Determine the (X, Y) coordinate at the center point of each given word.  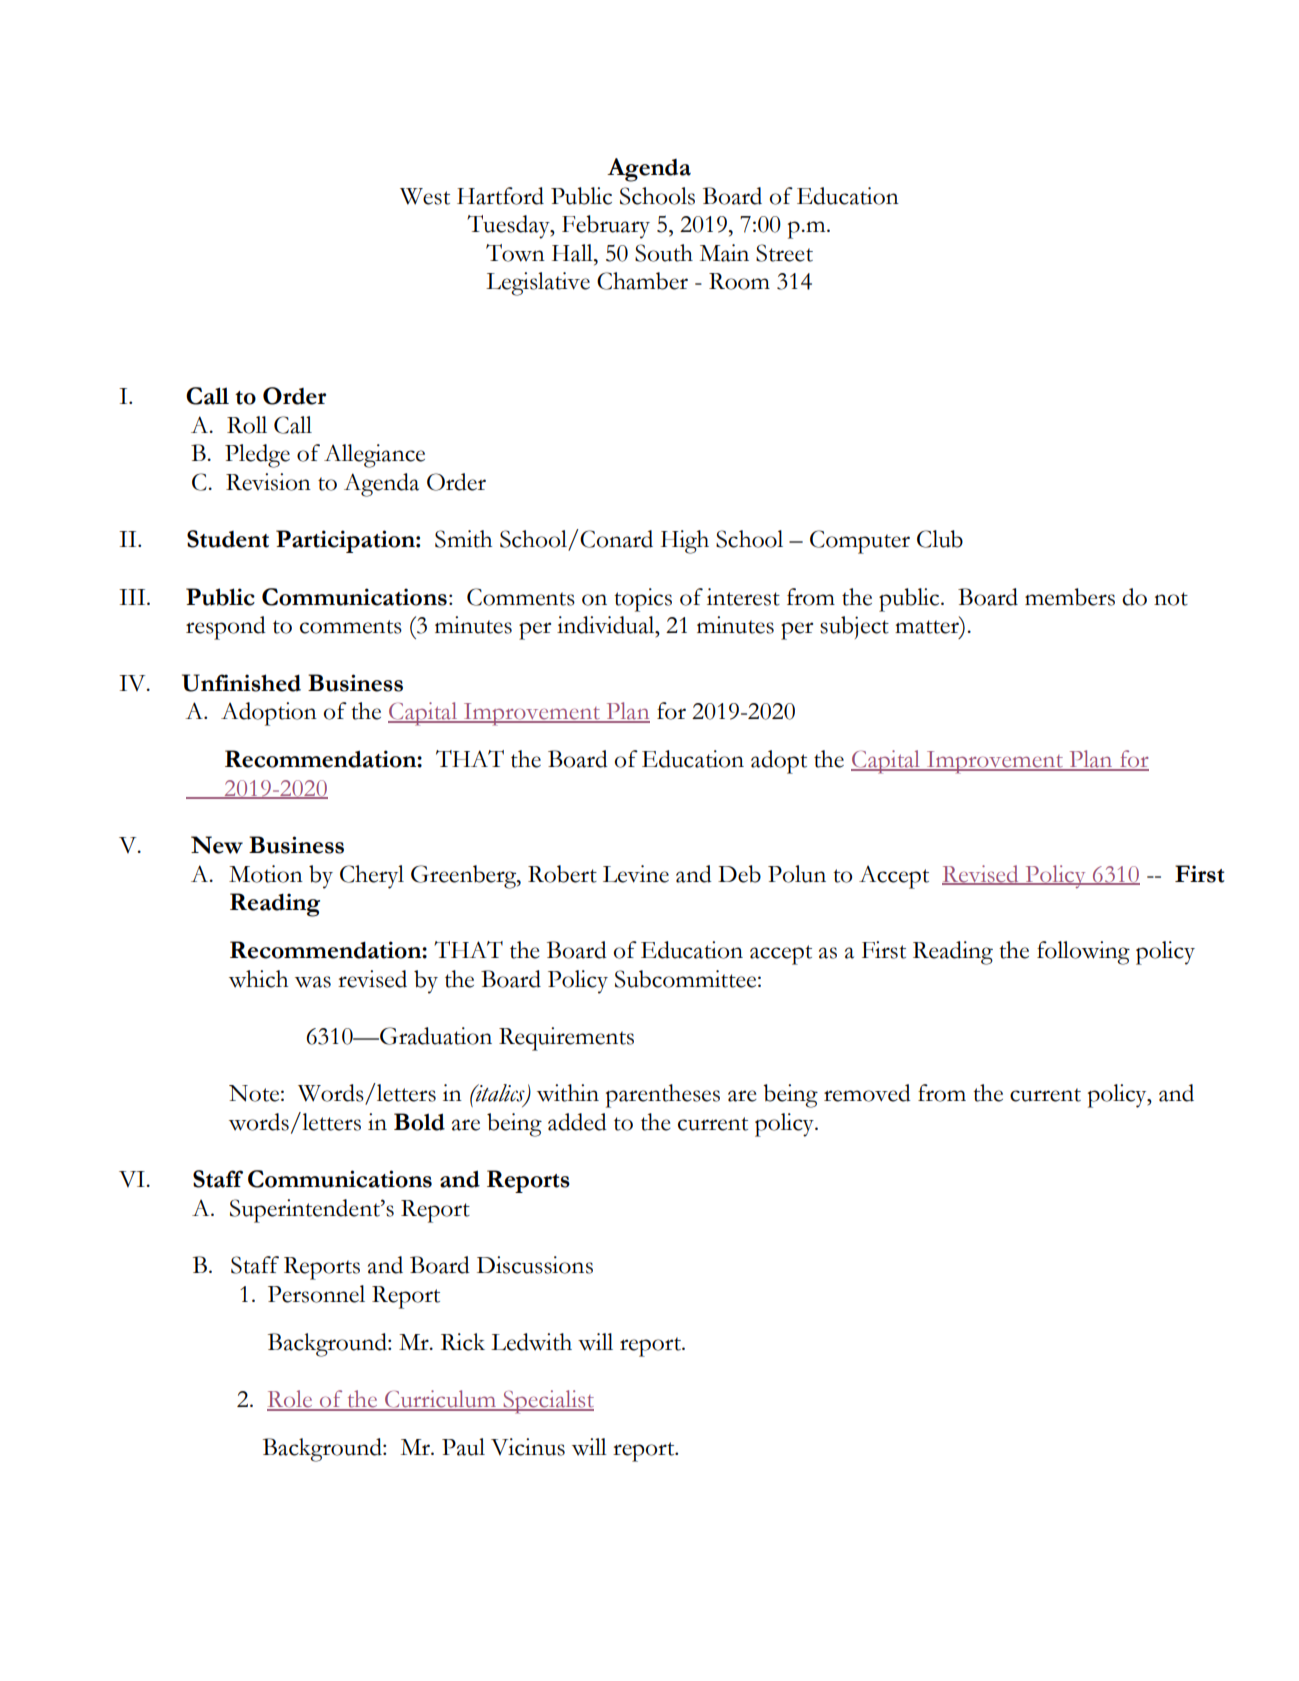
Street (784, 253)
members (1070, 597)
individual (607, 625)
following (1083, 953)
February (606, 227)
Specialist (547, 1402)
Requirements (566, 1039)
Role (291, 1400)
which (258, 979)
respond (226, 628)
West (425, 196)
